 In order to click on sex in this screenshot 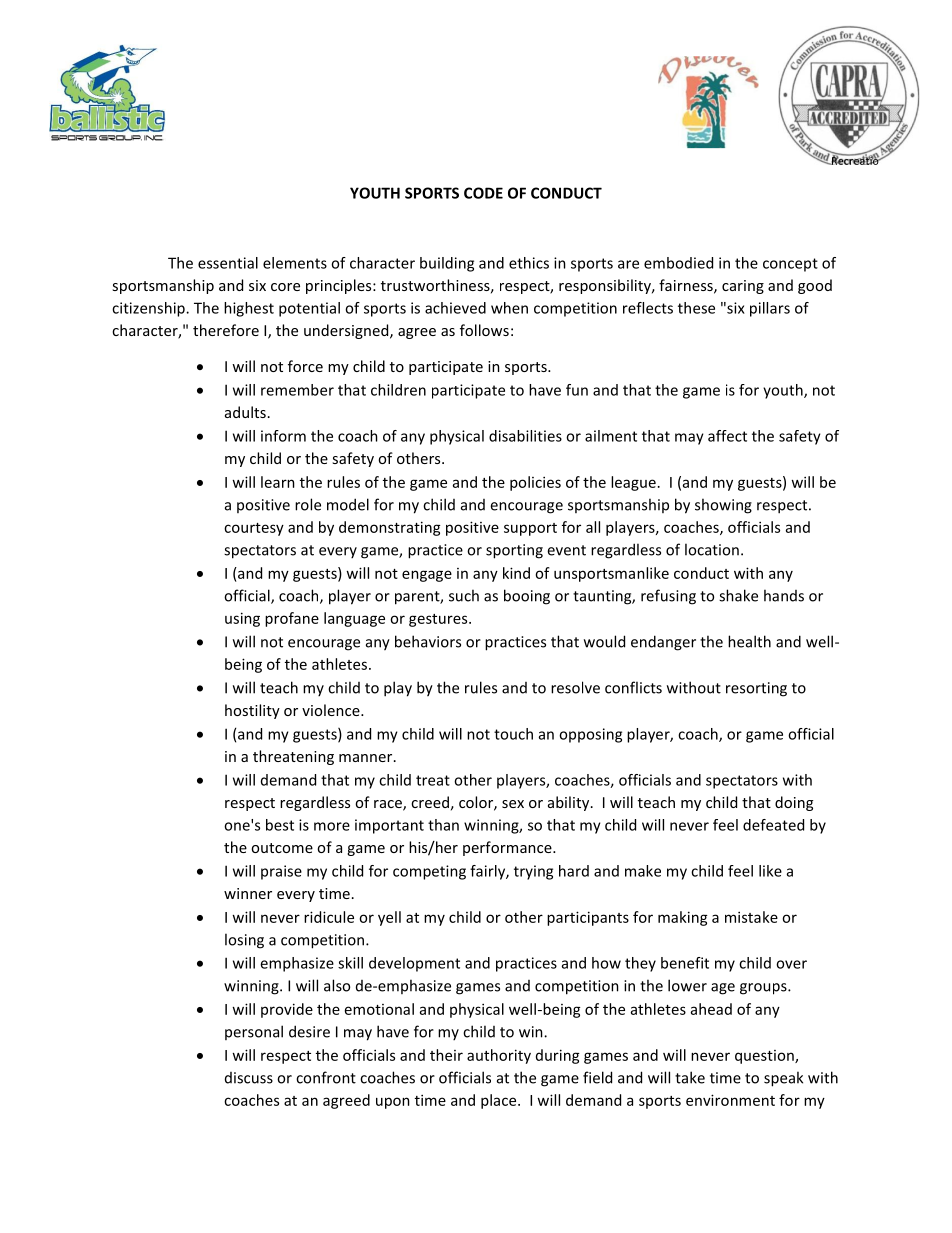, I will do `click(513, 804)`.
